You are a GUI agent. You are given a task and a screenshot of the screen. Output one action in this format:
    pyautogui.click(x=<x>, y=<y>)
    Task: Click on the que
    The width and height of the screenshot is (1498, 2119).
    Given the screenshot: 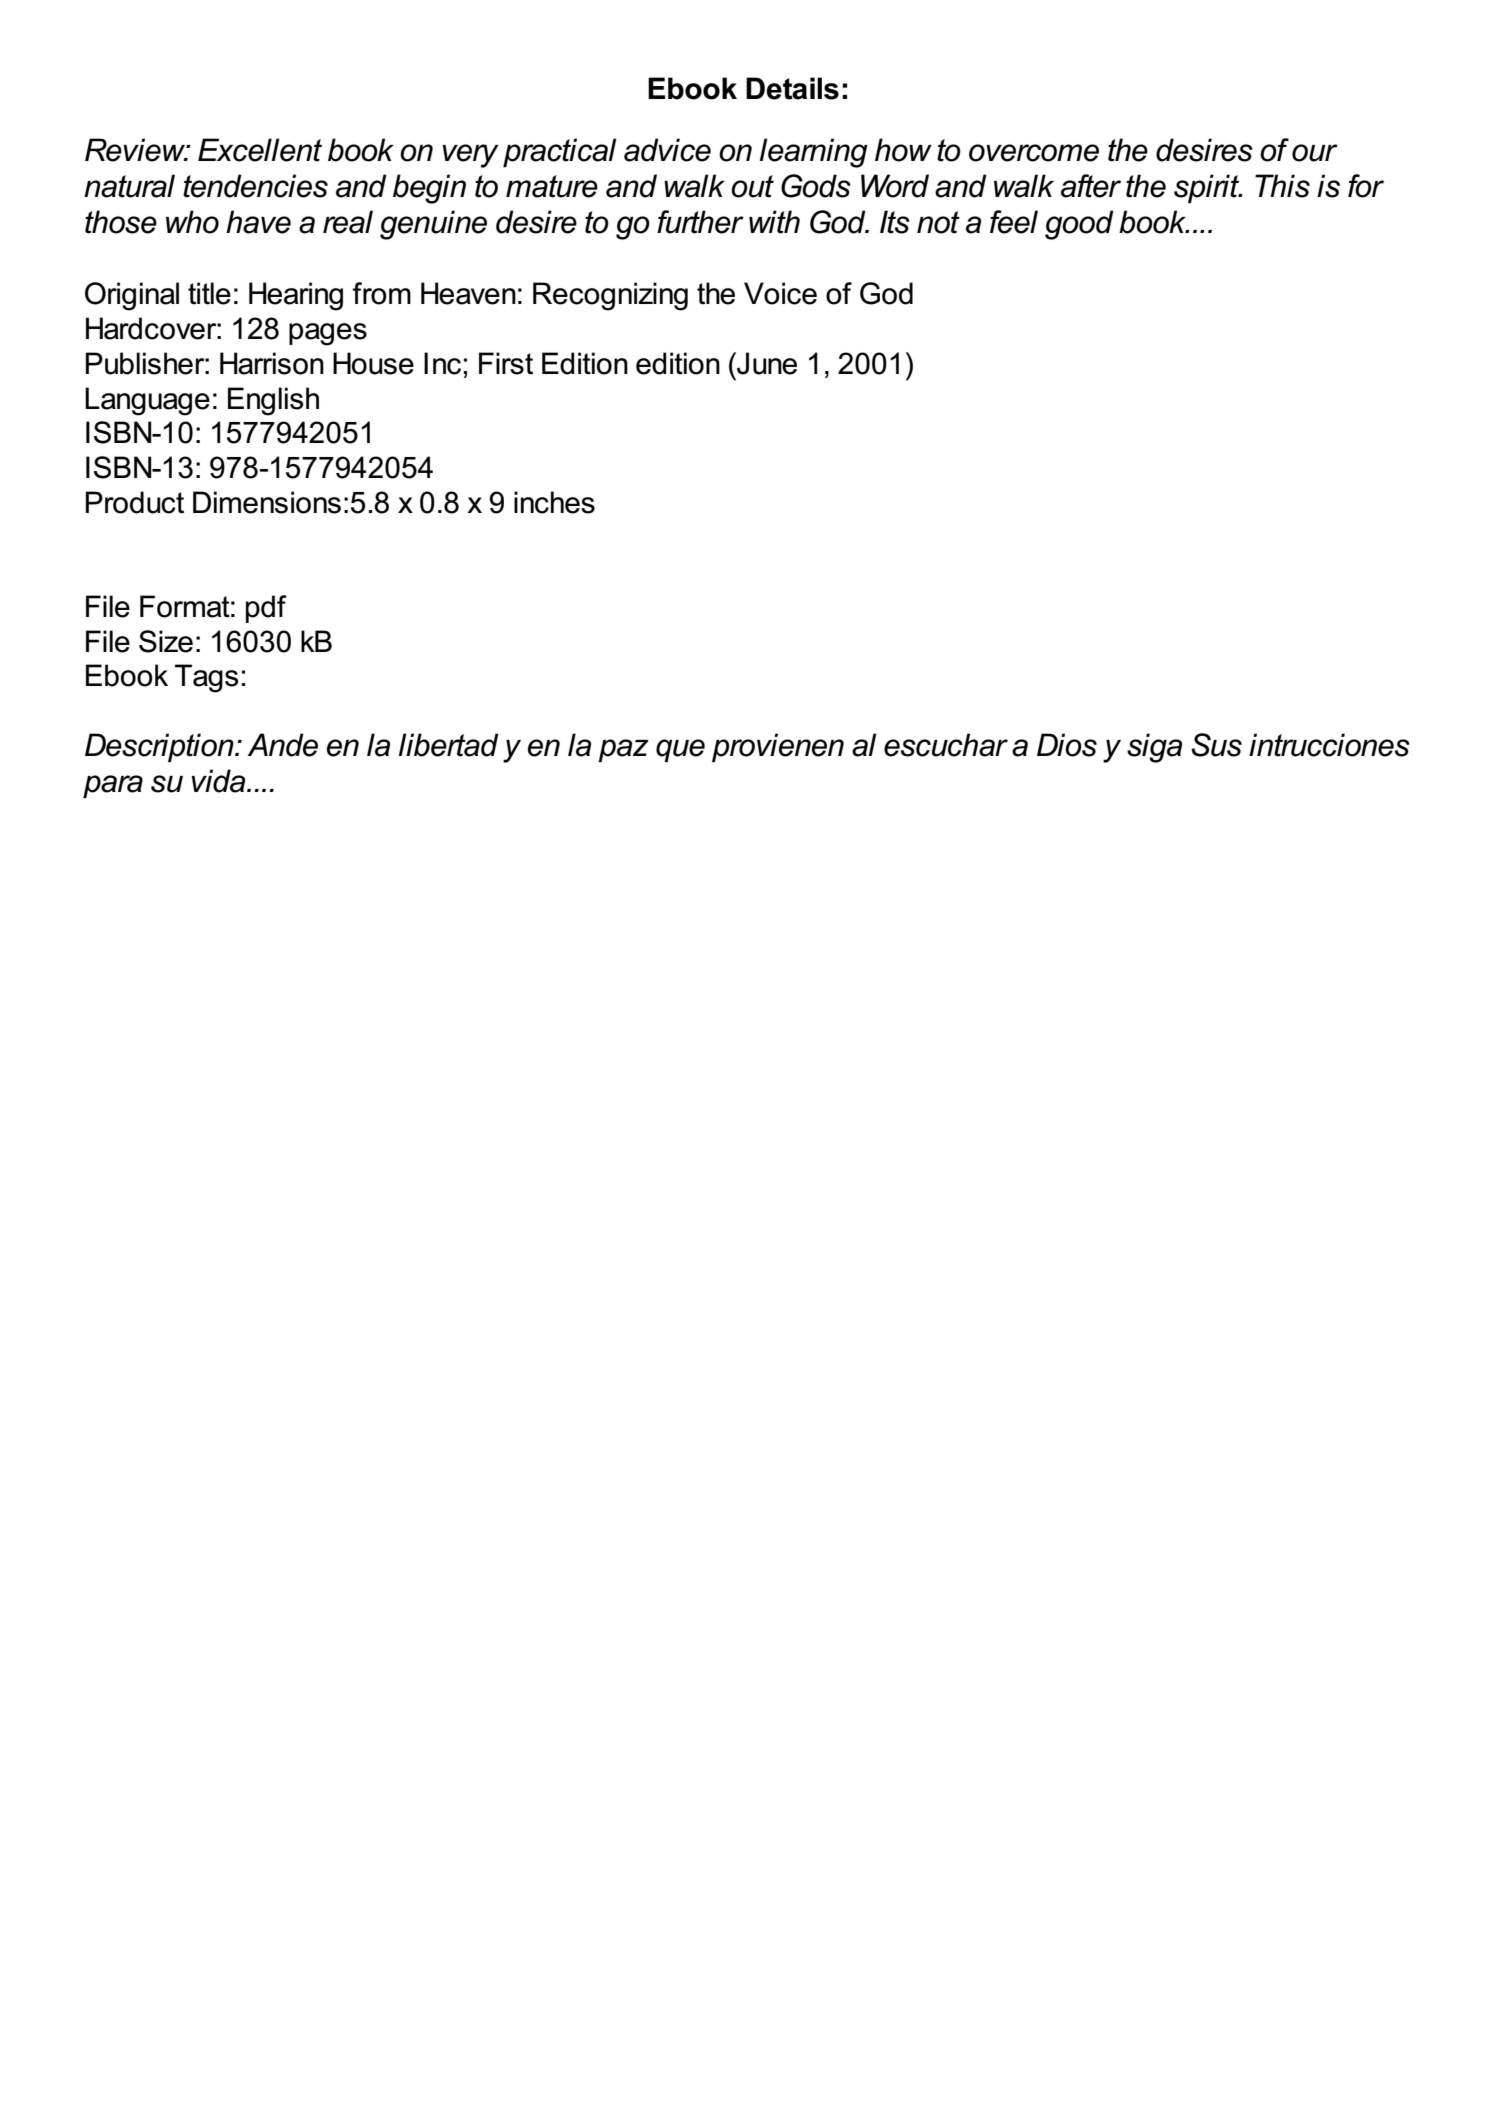 What is the action you would take?
    pyautogui.click(x=680, y=751)
